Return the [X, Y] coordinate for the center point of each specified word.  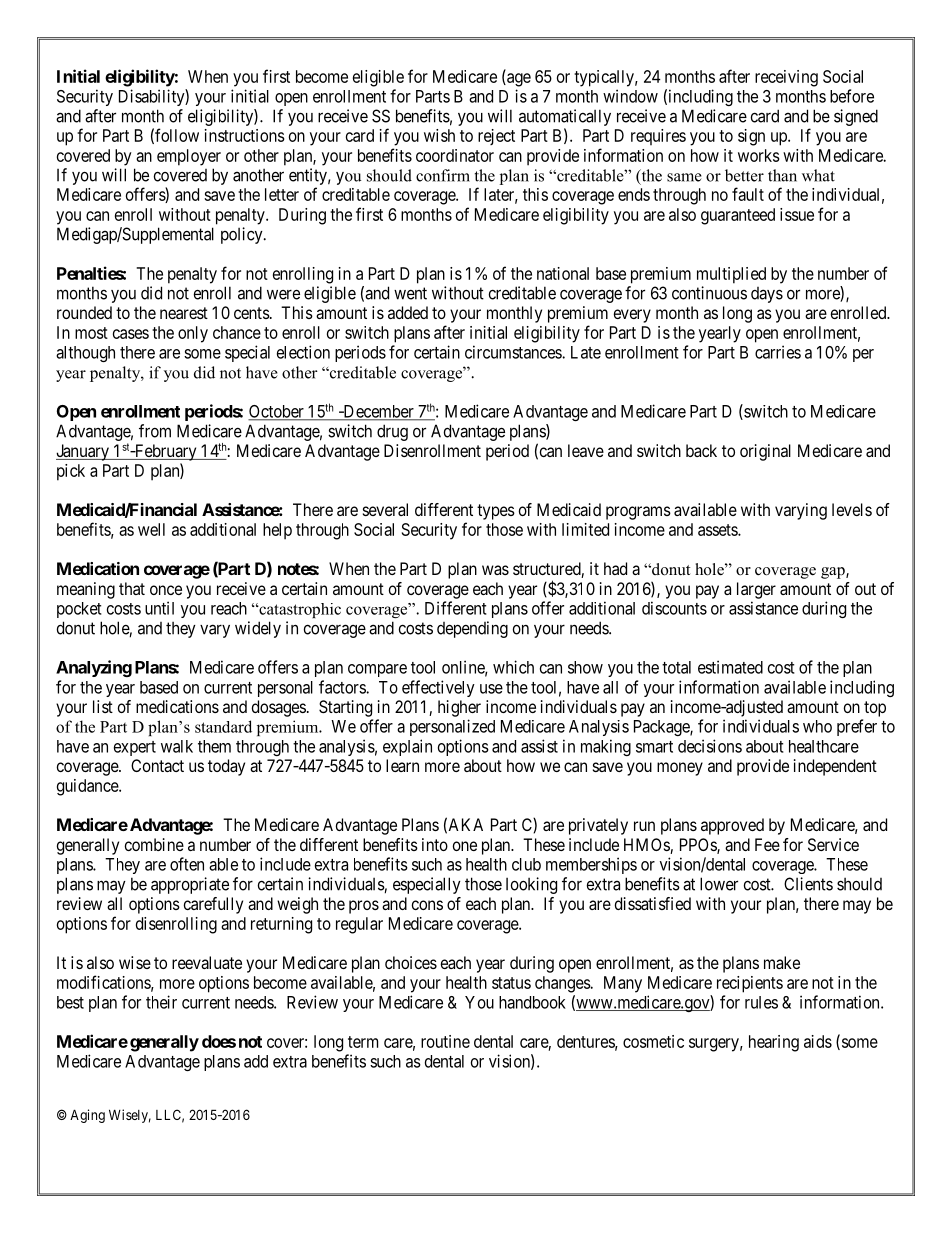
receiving [786, 78]
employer [189, 157]
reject [496, 137]
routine [445, 1041]
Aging [87, 1116]
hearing [774, 1043]
